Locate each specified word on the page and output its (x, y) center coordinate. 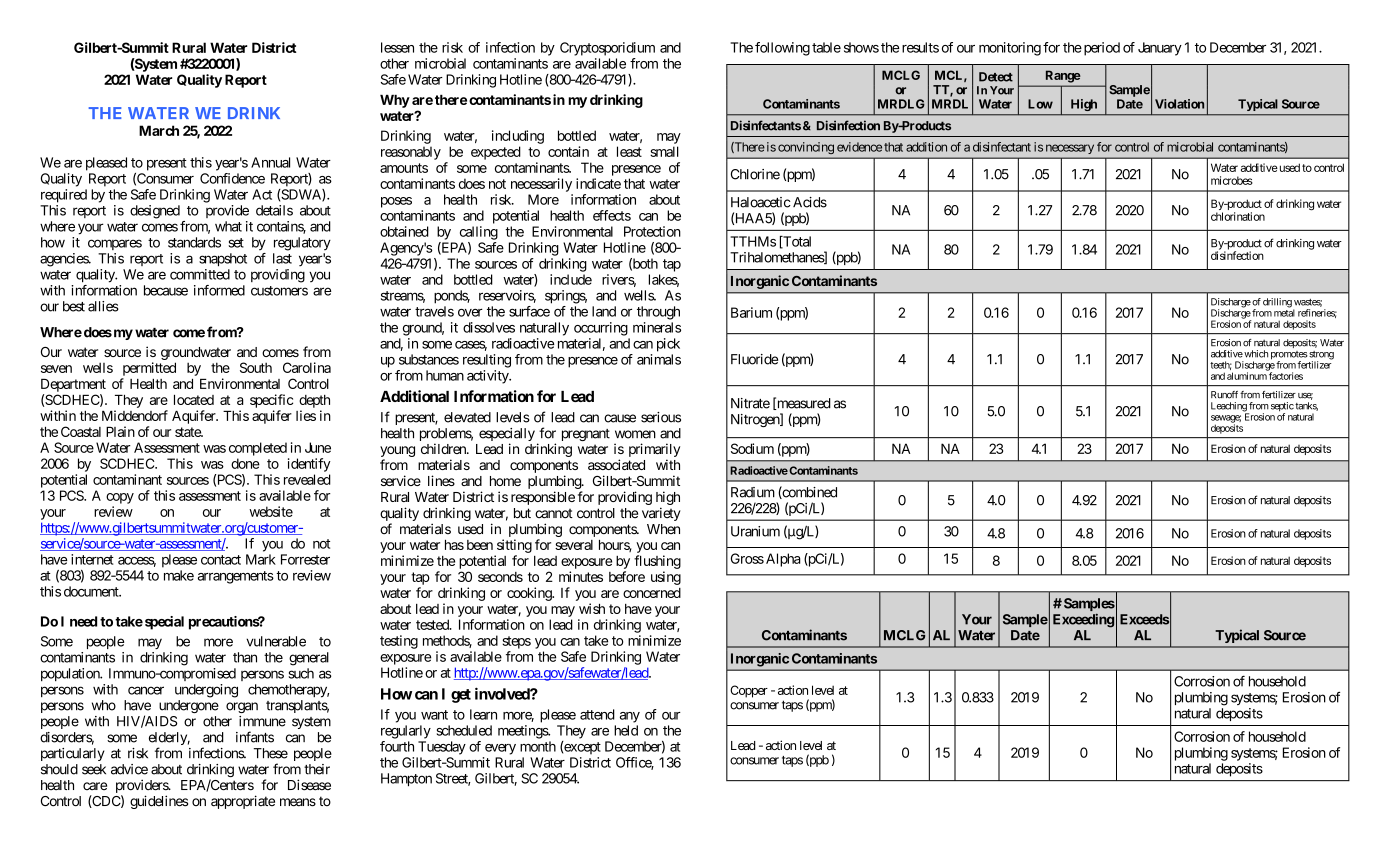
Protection (652, 231)
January (1160, 49)
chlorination (1238, 216)
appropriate (243, 802)
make (179, 575)
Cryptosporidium (607, 49)
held (626, 730)
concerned (652, 593)
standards (194, 242)
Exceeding (1083, 621)
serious (661, 417)
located (194, 400)
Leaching (1229, 408)
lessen (397, 47)
